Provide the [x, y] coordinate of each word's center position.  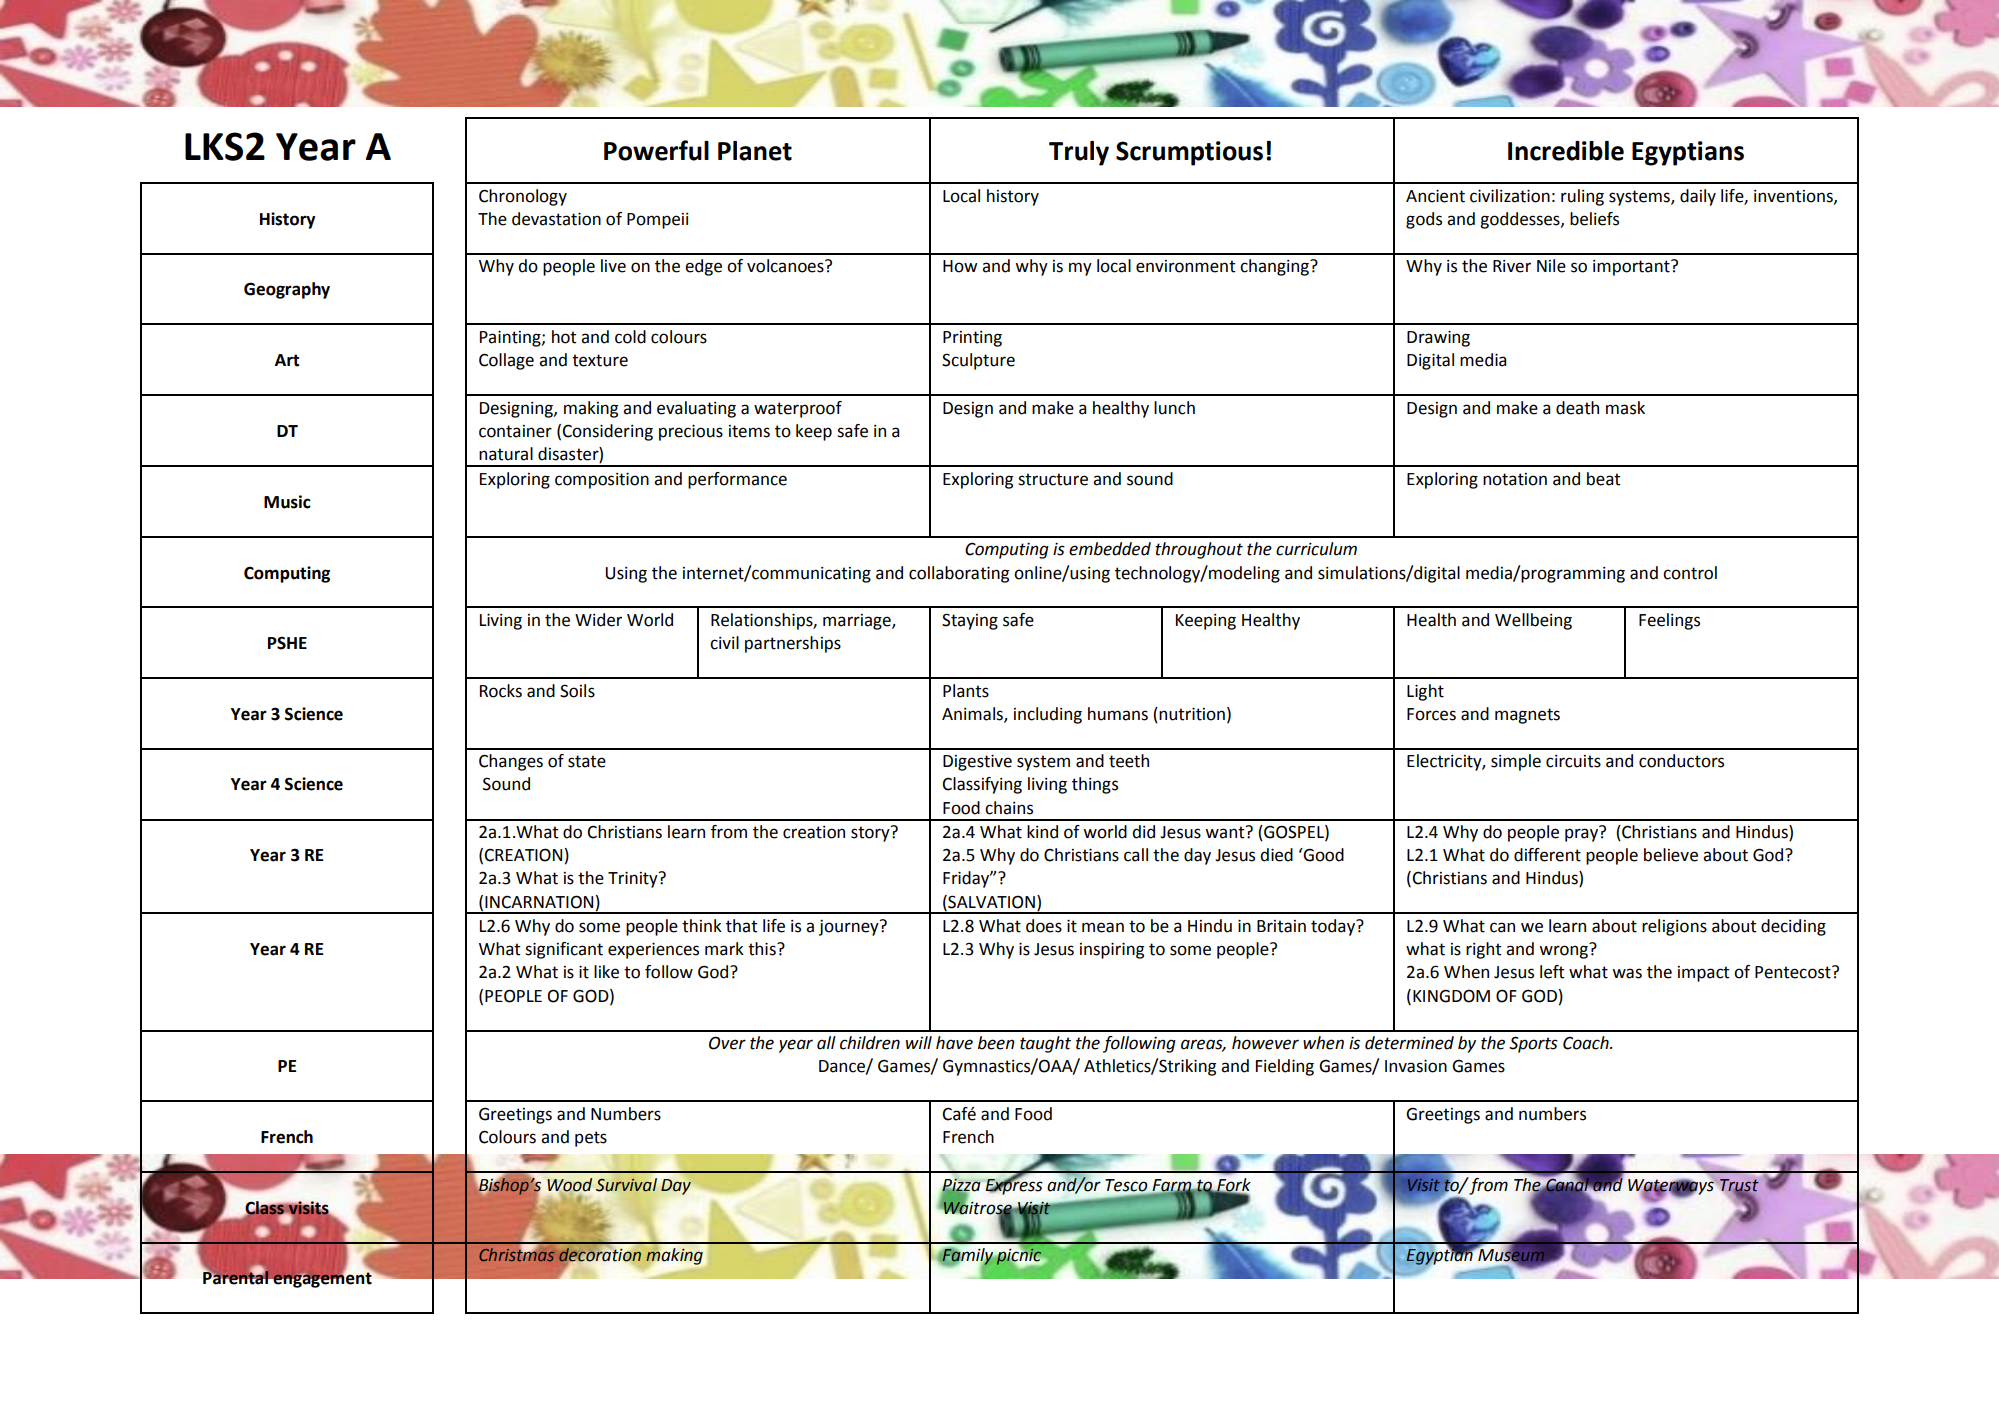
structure [1053, 479]
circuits [1573, 761]
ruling [1582, 197]
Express [1014, 1185]
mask [1625, 408]
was [1627, 973]
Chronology [523, 197]
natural [506, 454]
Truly [1079, 153]
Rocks [501, 691]
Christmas [516, 1253]
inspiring [1112, 951]
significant [564, 950]
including [1048, 715]
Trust [1738, 1186]
